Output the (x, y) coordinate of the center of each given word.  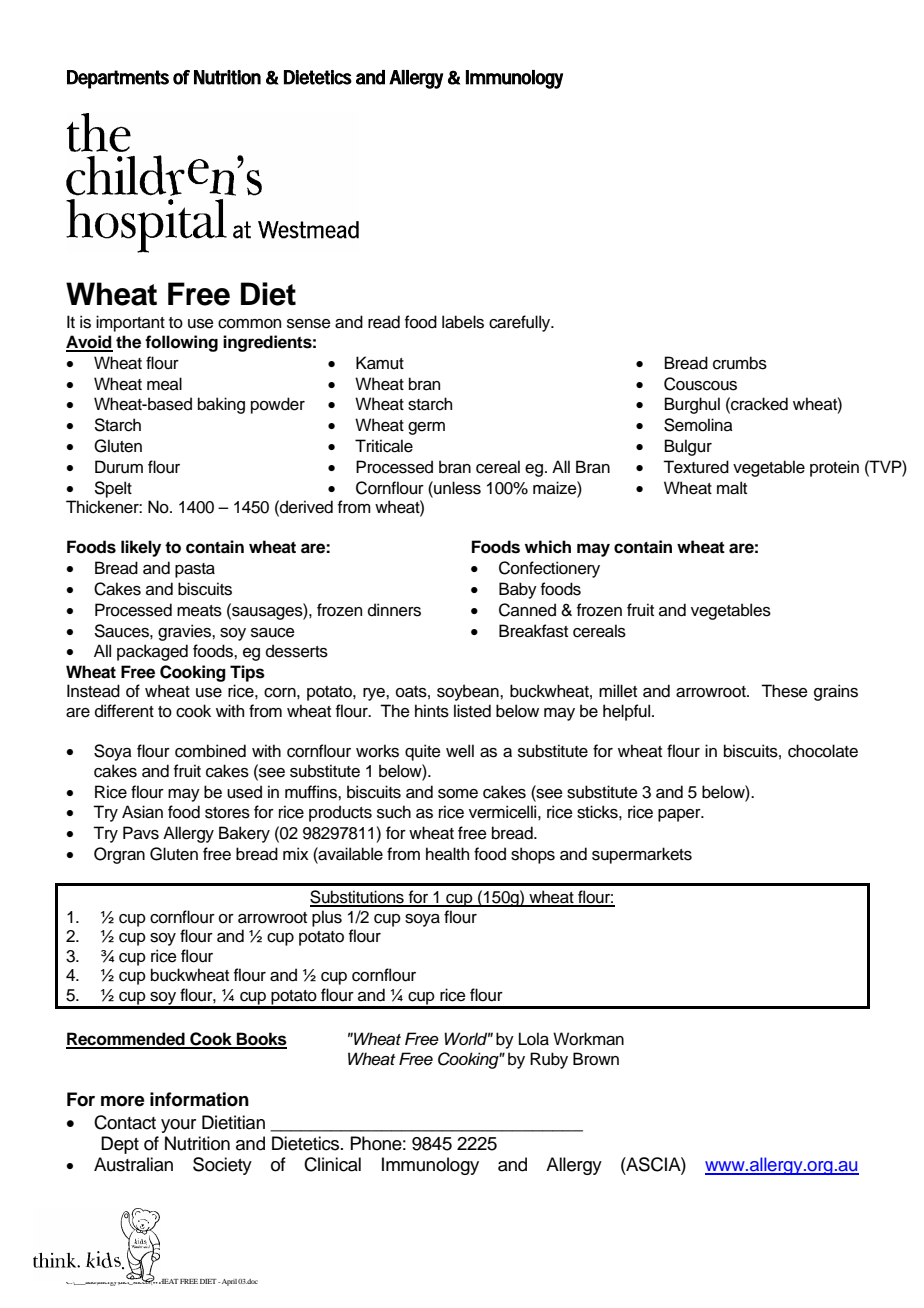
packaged (152, 652)
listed (472, 711)
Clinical (332, 1164)
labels (463, 322)
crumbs (740, 363)
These (784, 691)
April (229, 1282)
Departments (118, 79)
